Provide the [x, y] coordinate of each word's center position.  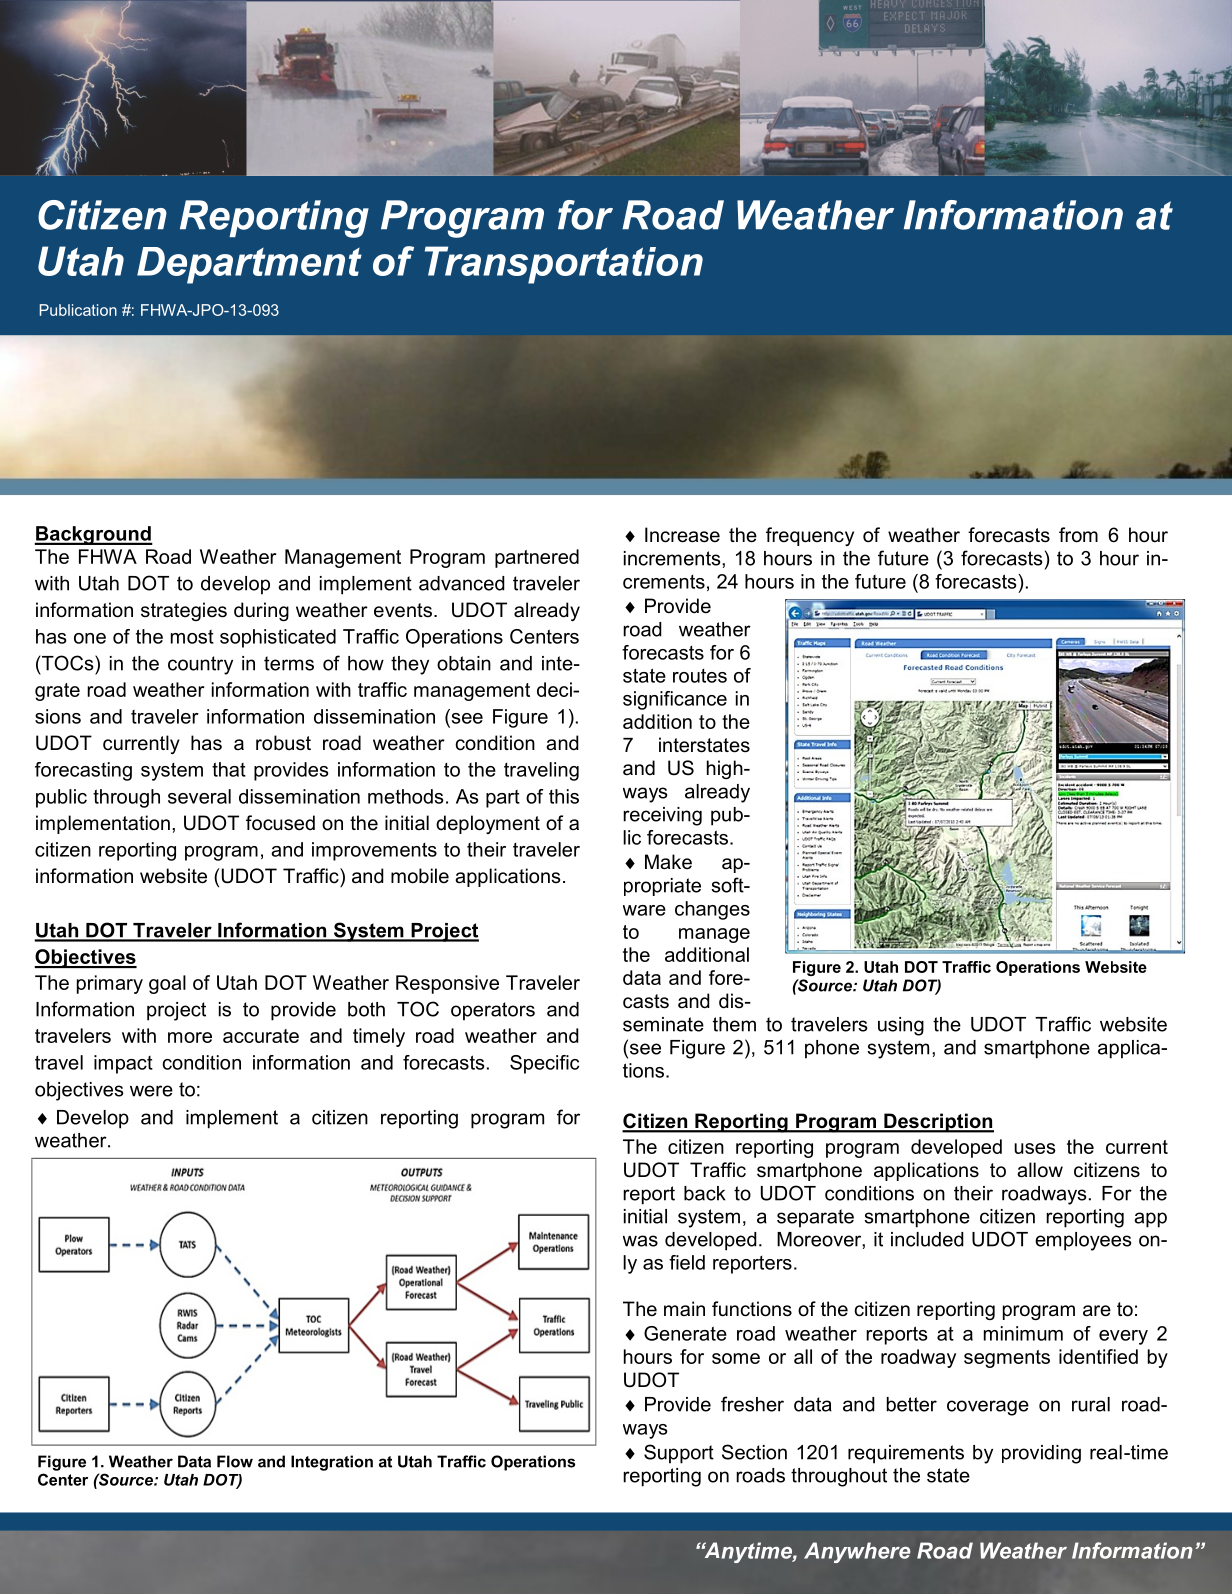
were [151, 1091]
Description [938, 1123]
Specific [544, 1064]
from [1078, 535]
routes [700, 676]
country [200, 665]
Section [754, 1452]
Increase [682, 535]
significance [675, 700]
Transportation [564, 265]
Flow [235, 1461]
